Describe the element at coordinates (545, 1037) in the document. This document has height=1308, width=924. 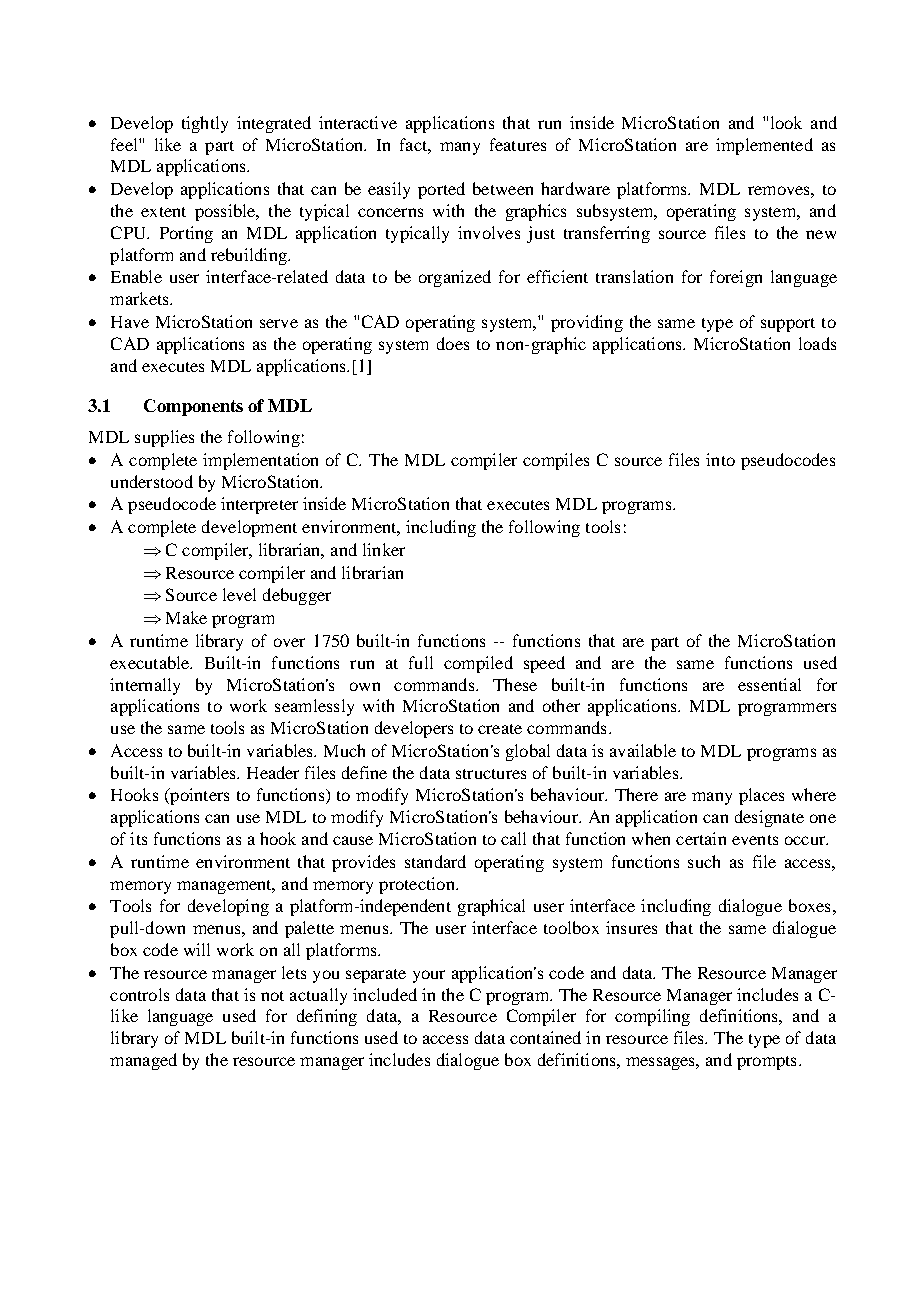
I see `contained` at that location.
